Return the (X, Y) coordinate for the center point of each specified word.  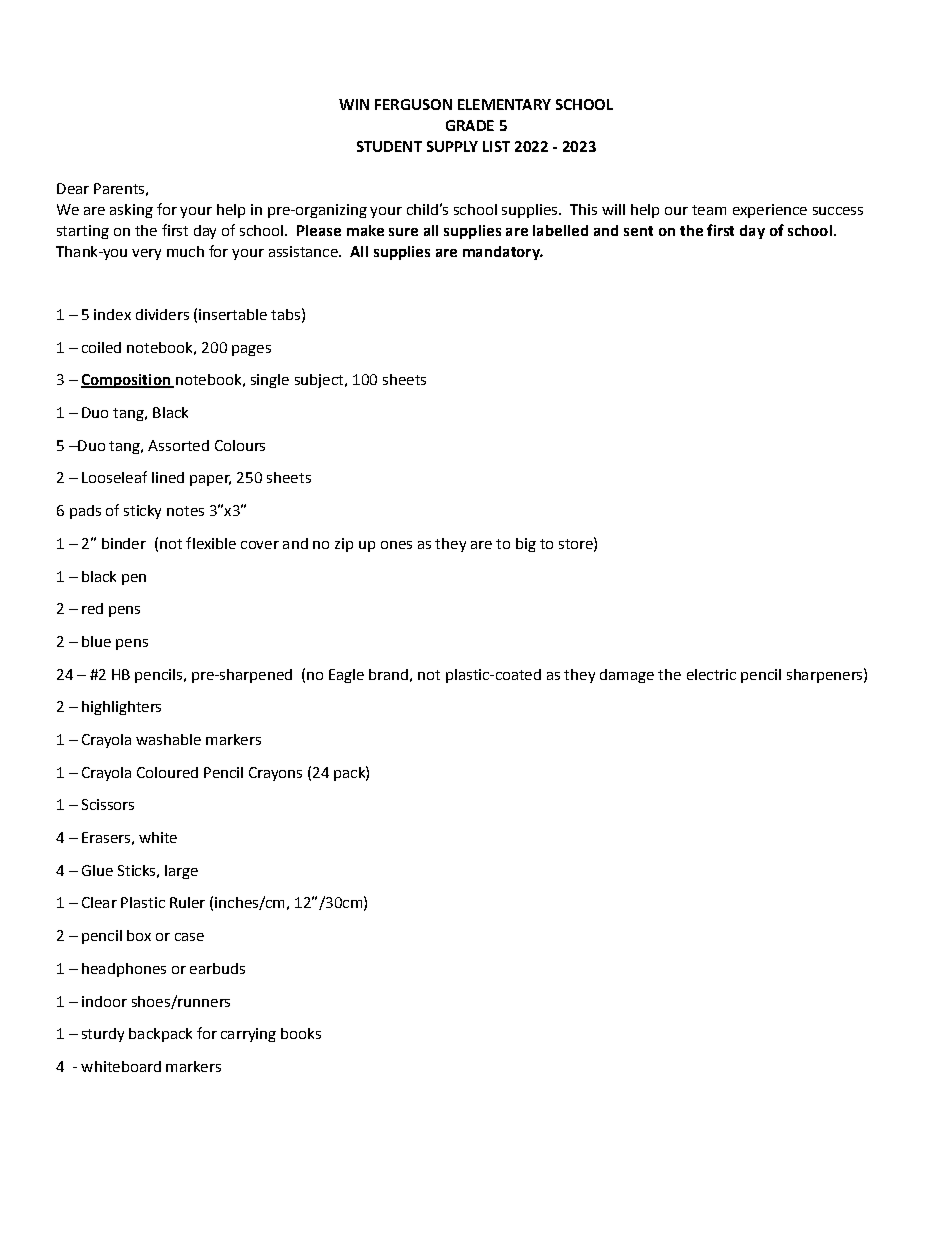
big (526, 545)
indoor (104, 1001)
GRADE (470, 125)
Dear (73, 188)
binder (124, 543)
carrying (248, 1035)
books (301, 1033)
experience (770, 211)
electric (711, 674)
